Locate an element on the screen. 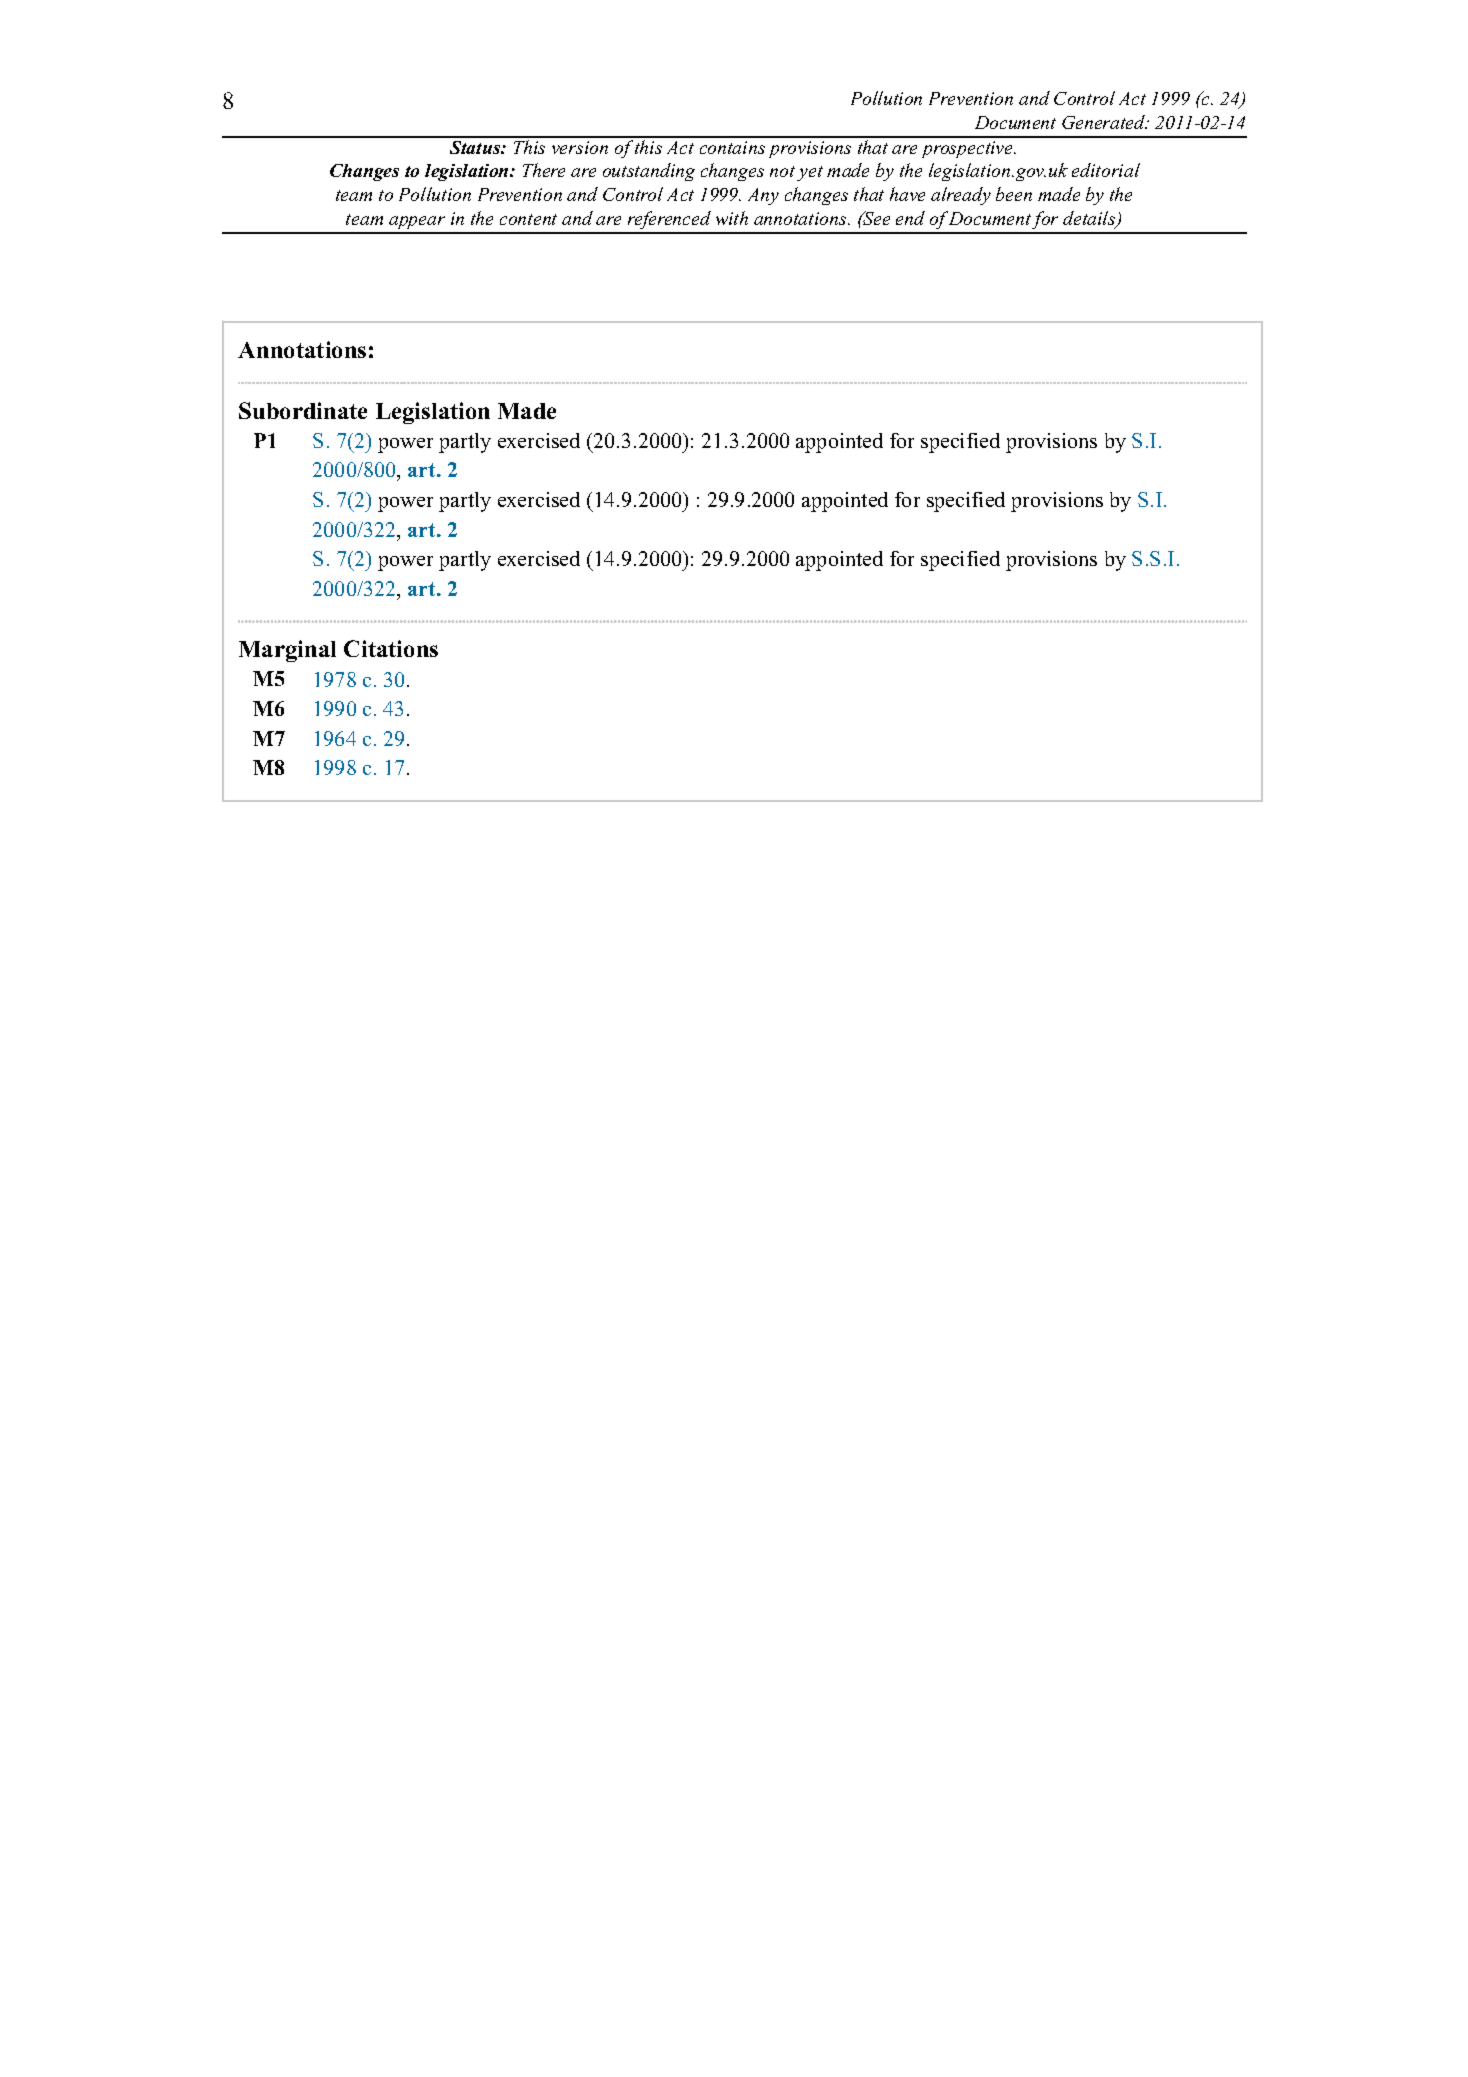 The image size is (1468, 2077). content is located at coordinates (528, 219).
